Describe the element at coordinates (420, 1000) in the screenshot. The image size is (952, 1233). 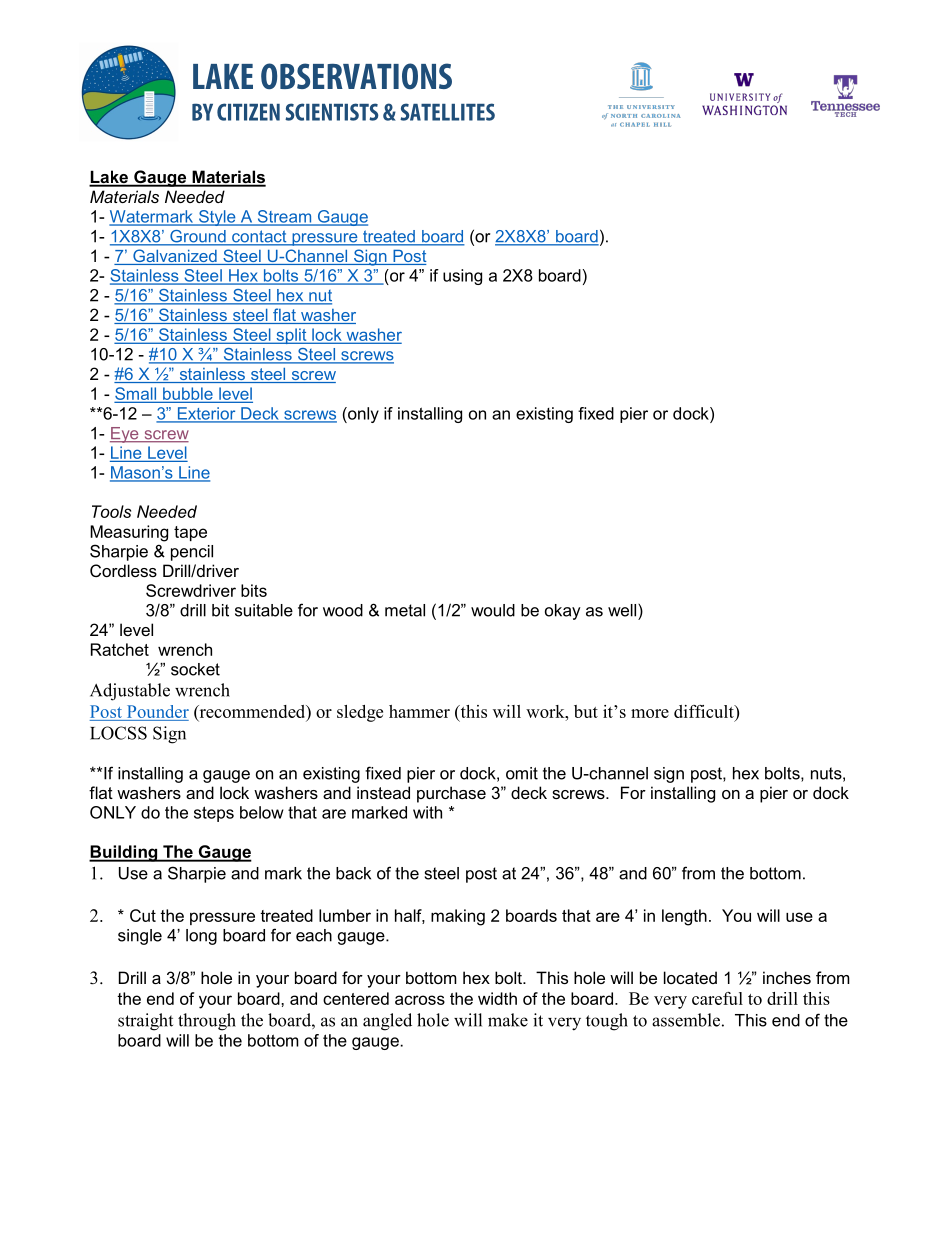
I see `across` at that location.
